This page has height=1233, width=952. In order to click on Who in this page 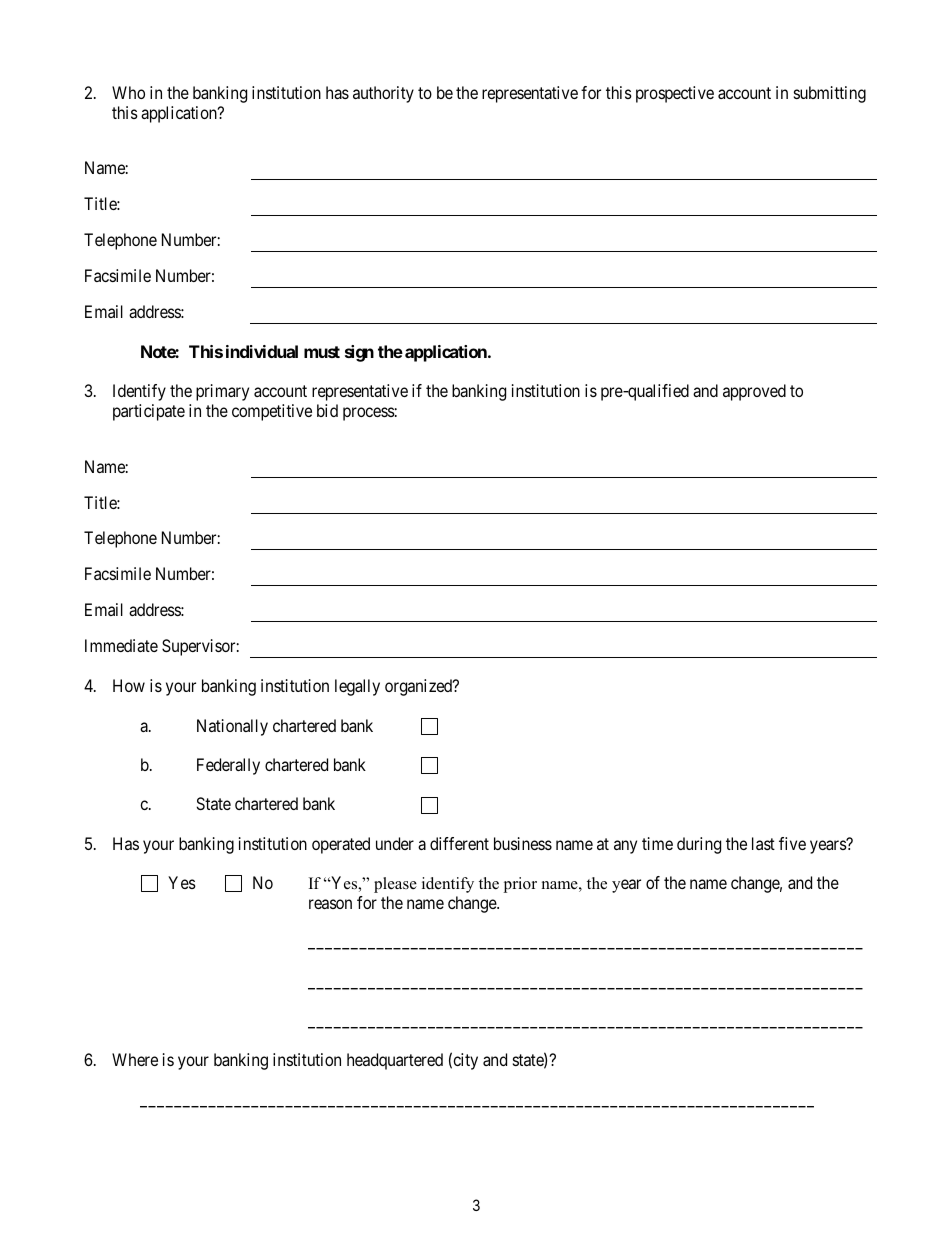, I will do `click(128, 92)`.
